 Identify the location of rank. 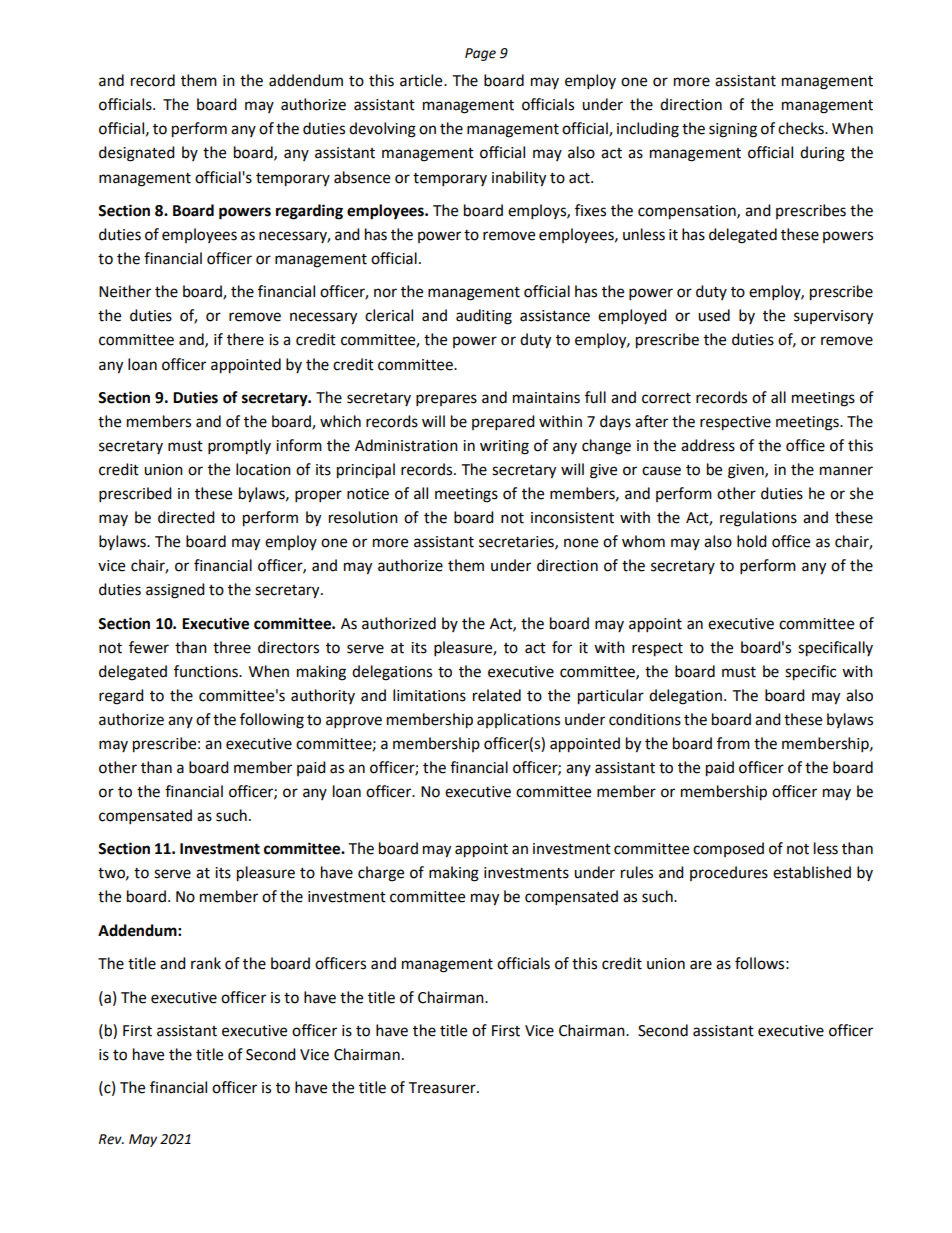
(206, 963).
